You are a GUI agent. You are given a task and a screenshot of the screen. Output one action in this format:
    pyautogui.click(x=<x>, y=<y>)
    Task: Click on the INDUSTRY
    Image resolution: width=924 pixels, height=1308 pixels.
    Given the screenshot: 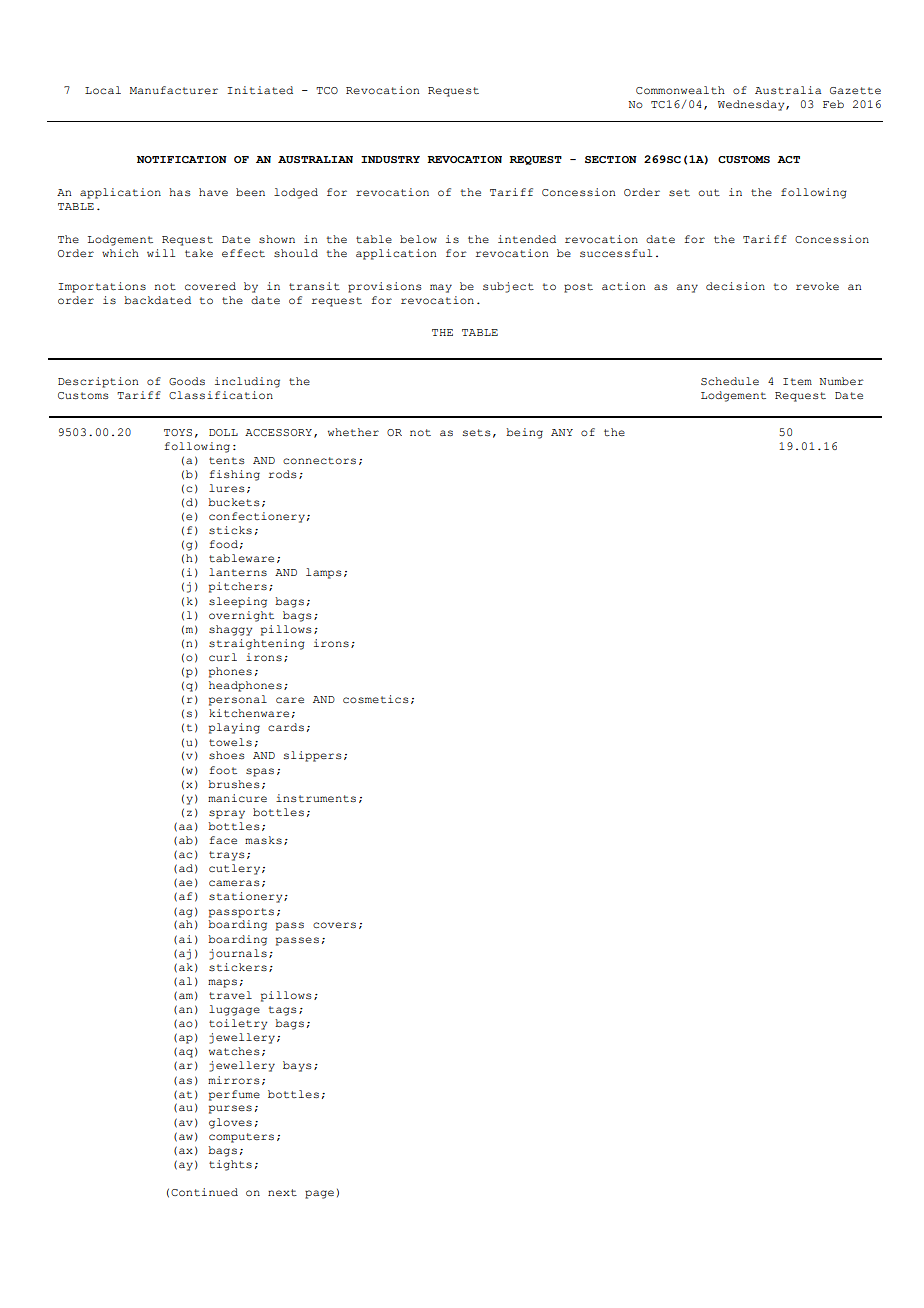 What is the action you would take?
    pyautogui.click(x=390, y=159)
